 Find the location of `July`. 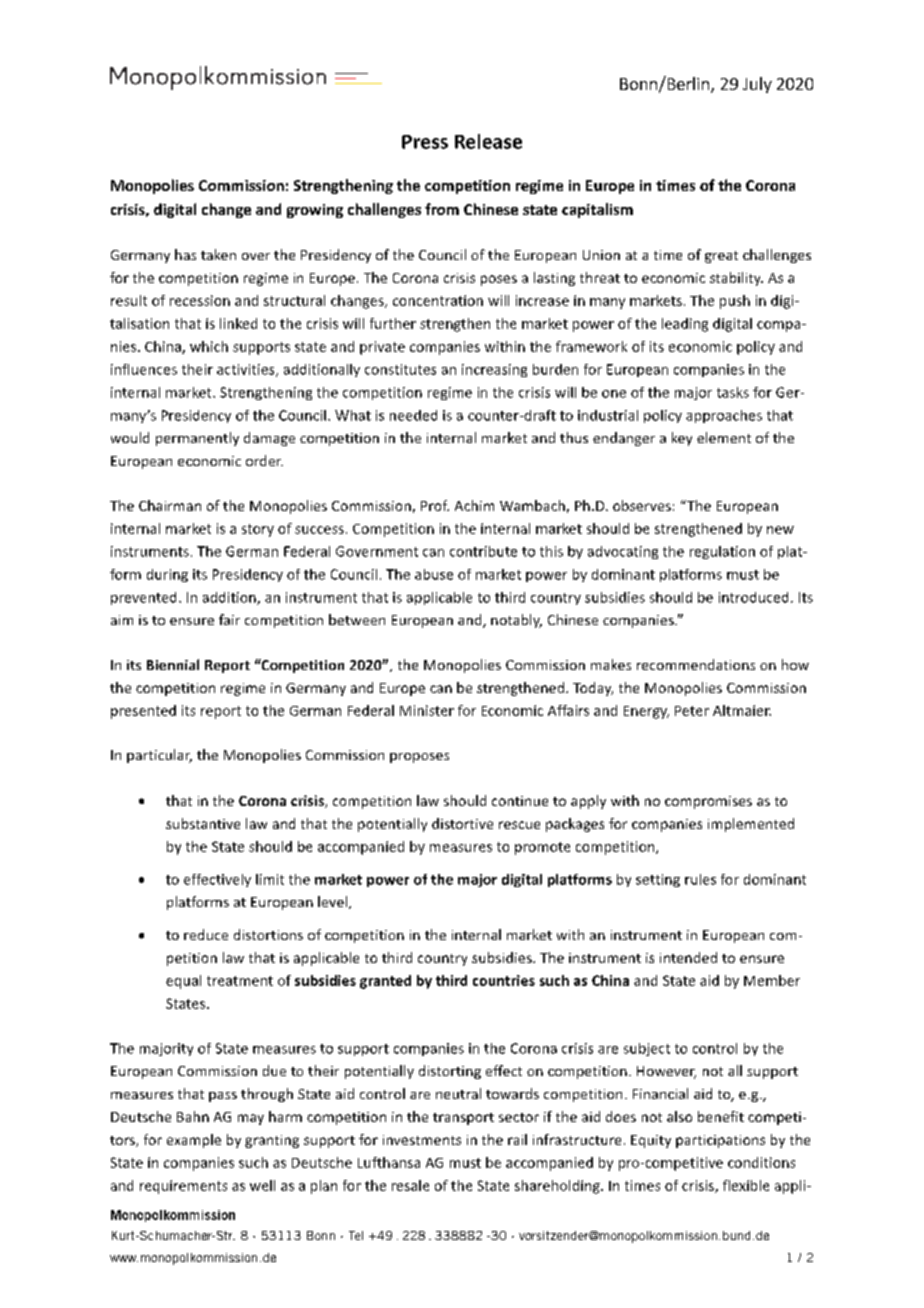

July is located at coordinates (757, 85).
